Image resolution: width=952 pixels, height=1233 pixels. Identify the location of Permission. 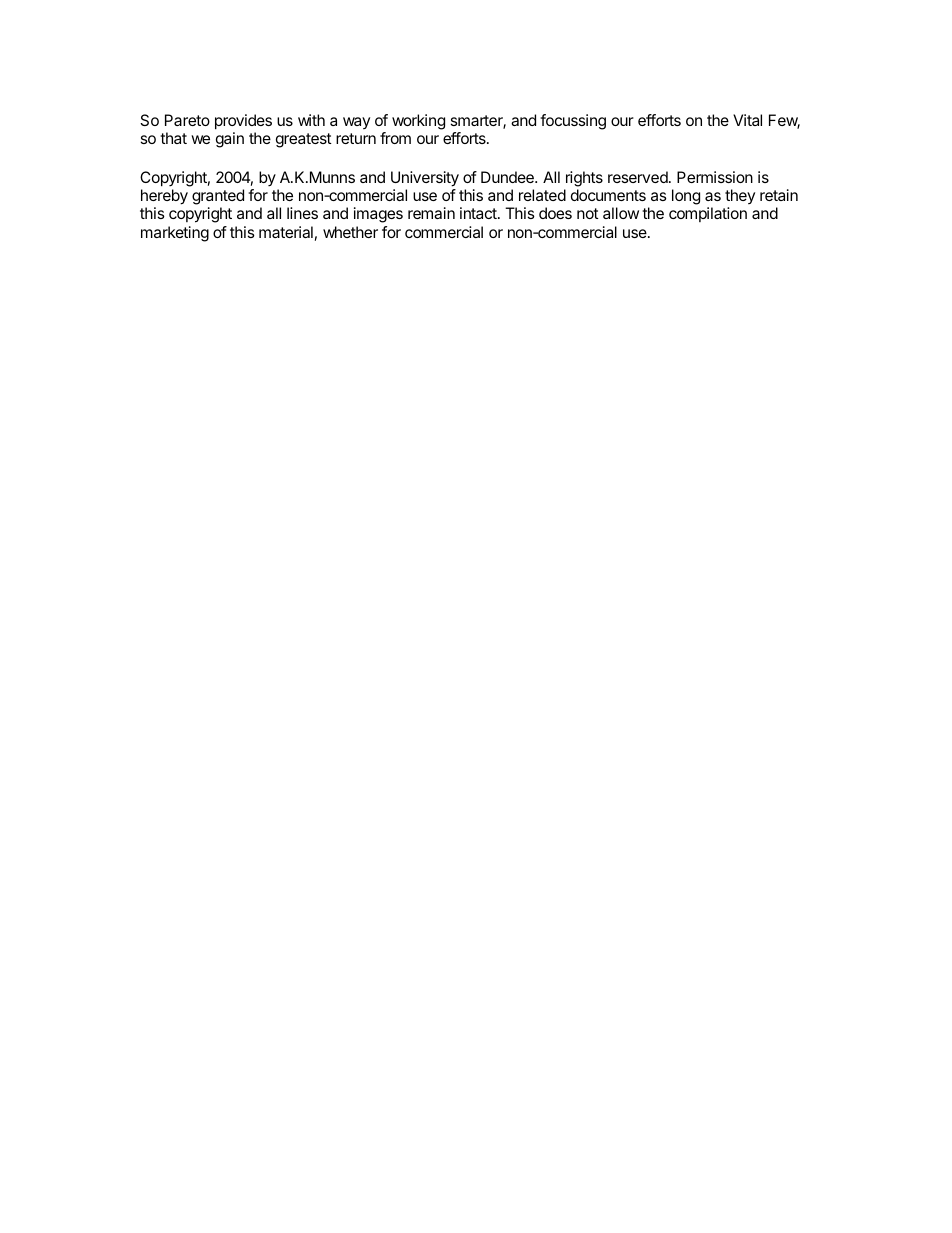
(715, 177).
